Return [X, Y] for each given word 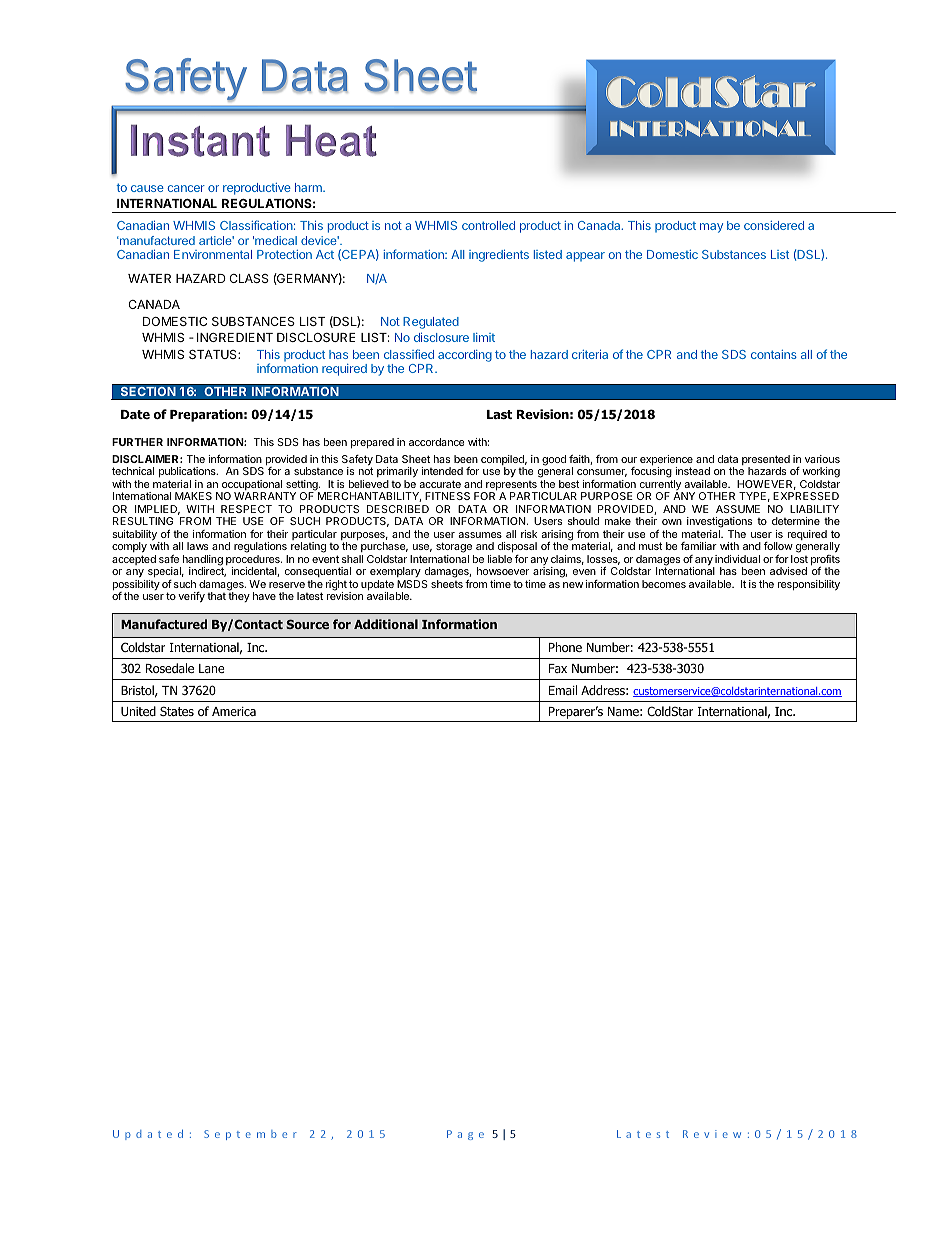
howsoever [503, 571]
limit [484, 337]
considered [774, 225]
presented [766, 461]
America [234, 711]
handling [201, 561]
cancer [186, 188]
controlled [488, 225]
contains [774, 354]
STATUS [214, 354]
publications [188, 472]
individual [737, 559]
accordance [437, 442]
